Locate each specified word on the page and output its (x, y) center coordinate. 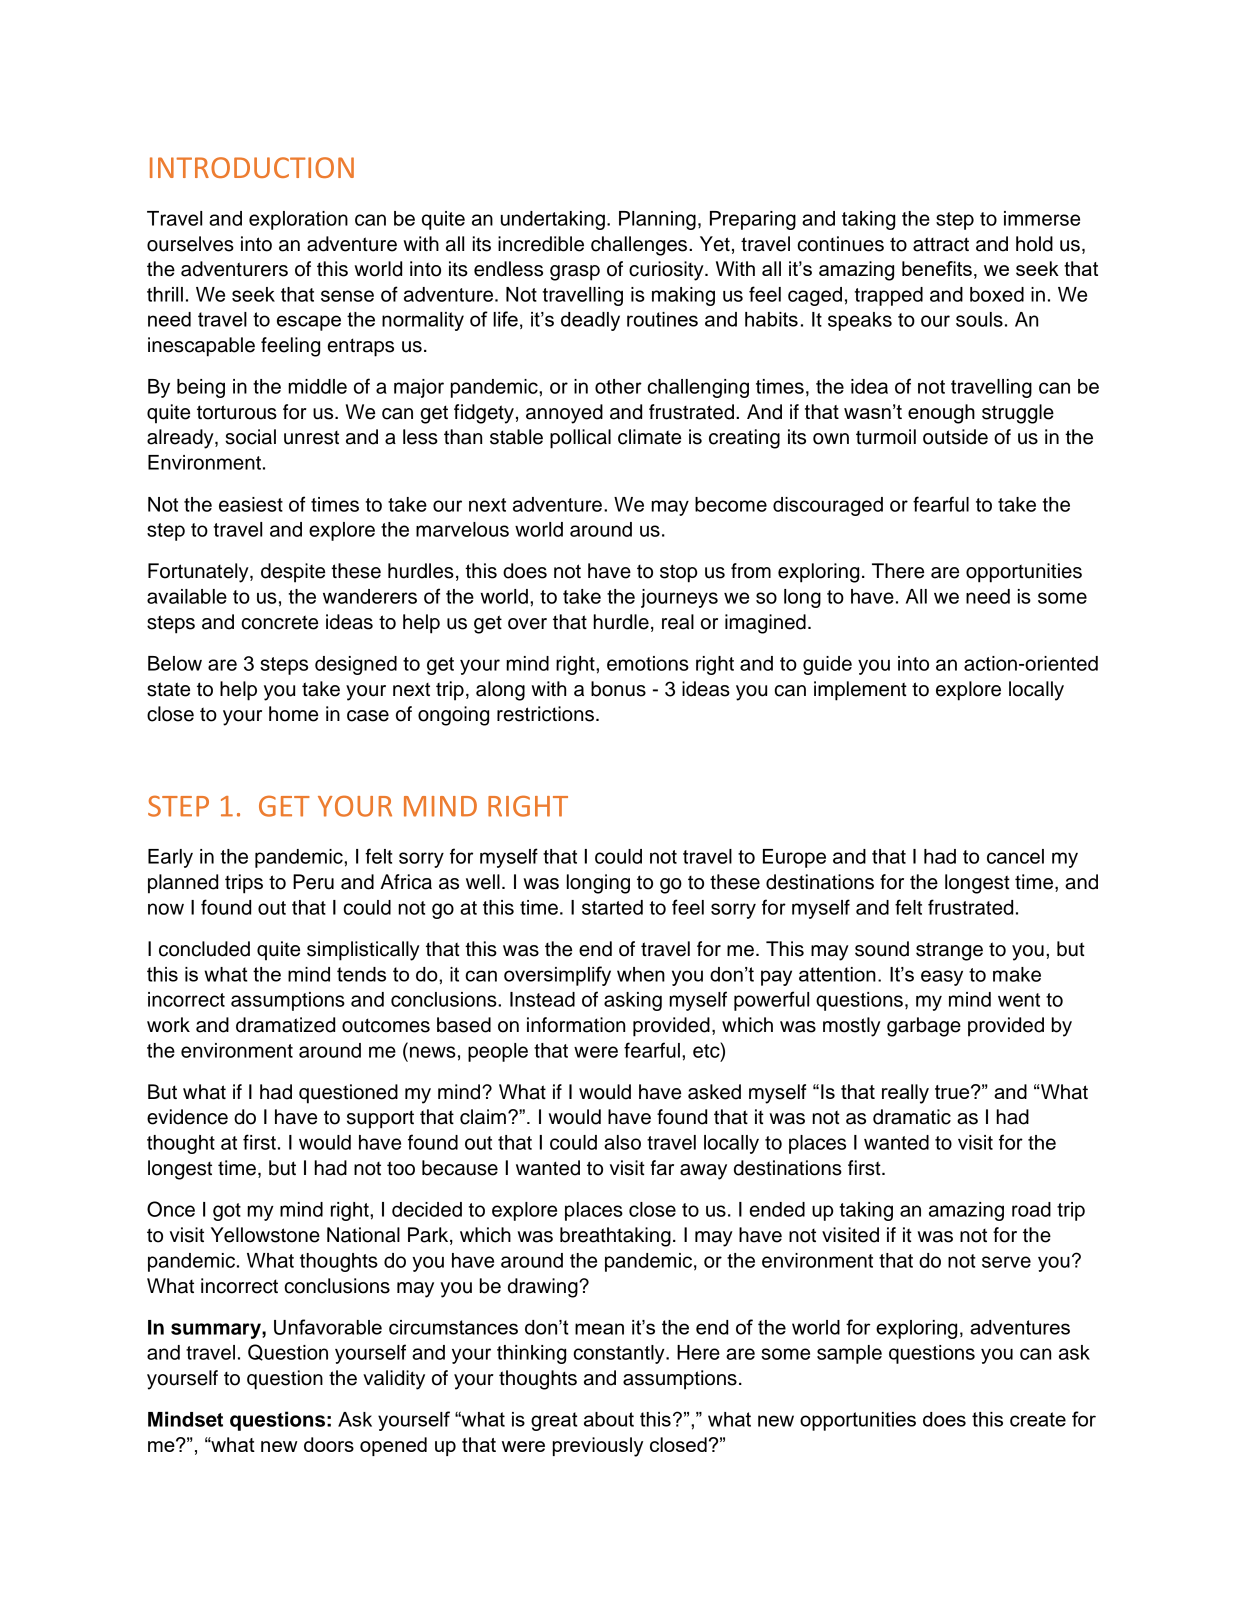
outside (955, 437)
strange (949, 952)
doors (329, 1444)
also (622, 1142)
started (612, 907)
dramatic (912, 1117)
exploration (298, 220)
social (250, 437)
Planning (657, 220)
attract (941, 244)
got (227, 1212)
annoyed (564, 414)
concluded (204, 949)
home (293, 714)
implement (860, 691)
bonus (618, 689)
